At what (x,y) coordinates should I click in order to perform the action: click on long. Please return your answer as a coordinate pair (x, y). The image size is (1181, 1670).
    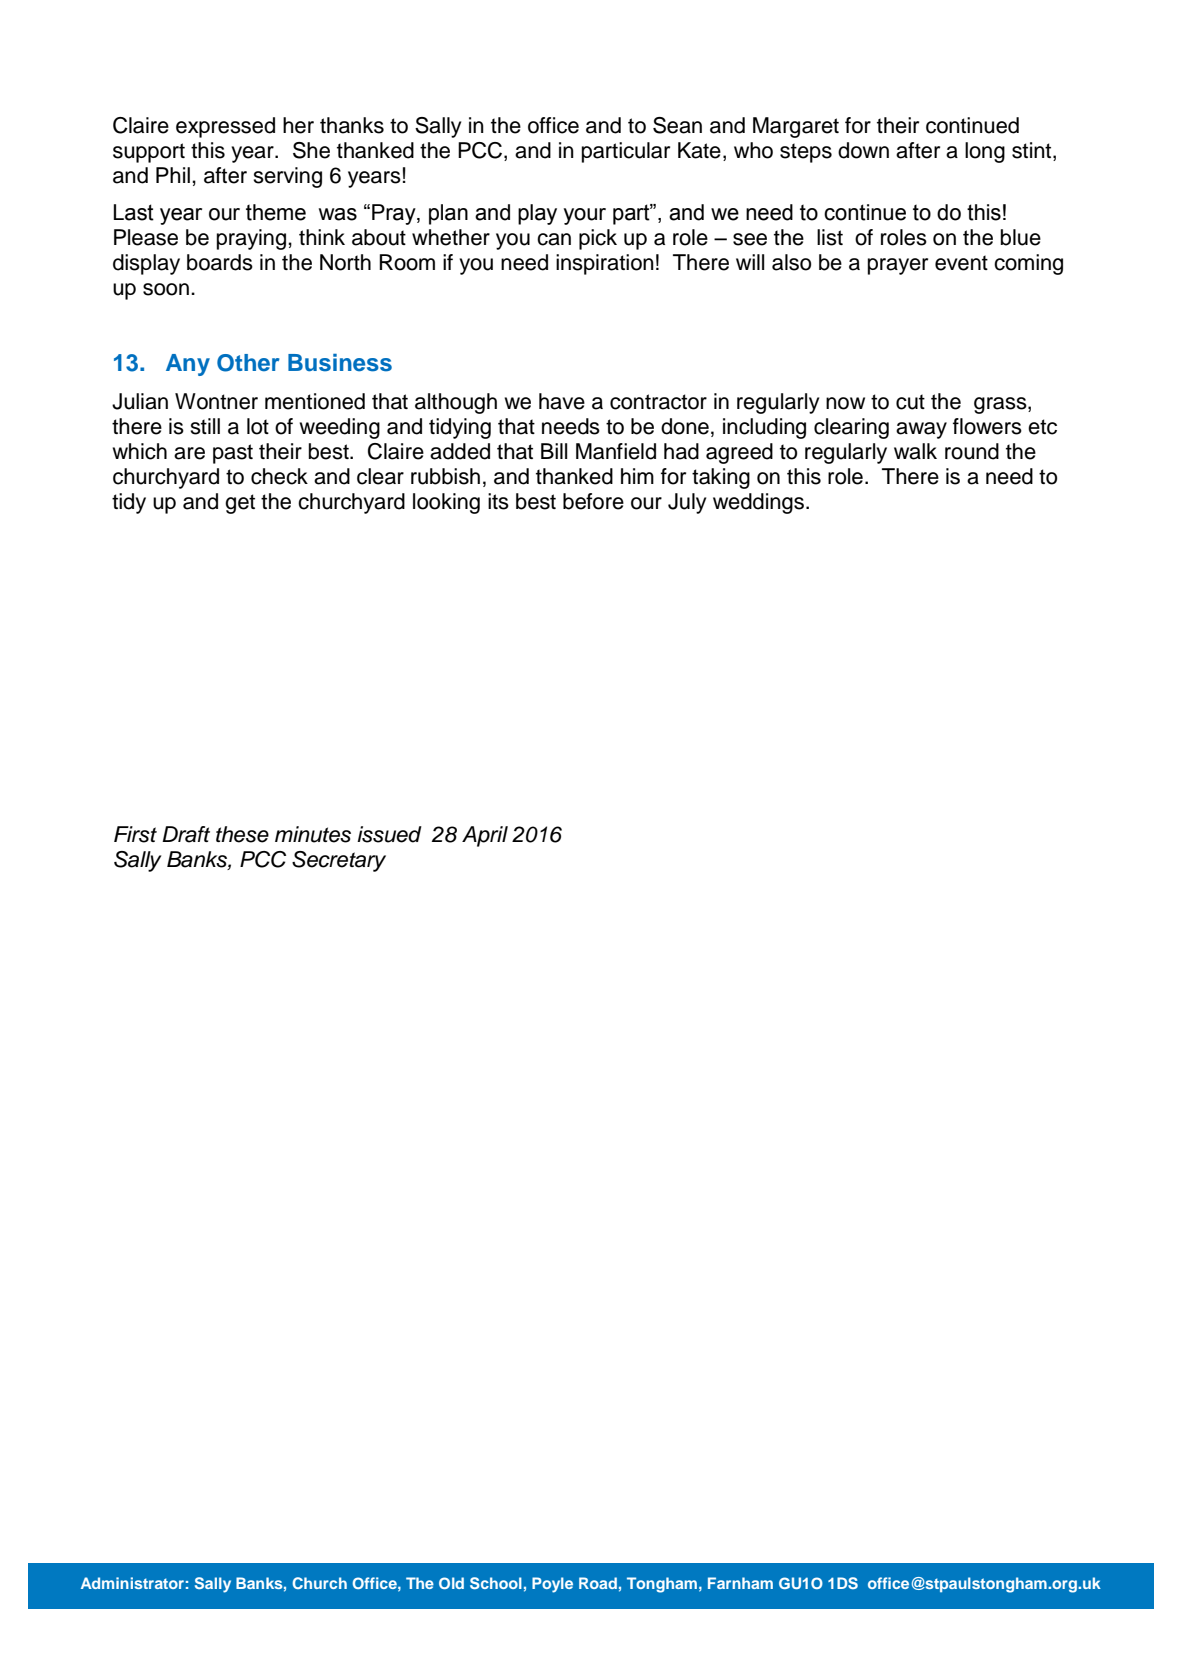
    Looking at the image, I should click on (985, 152).
